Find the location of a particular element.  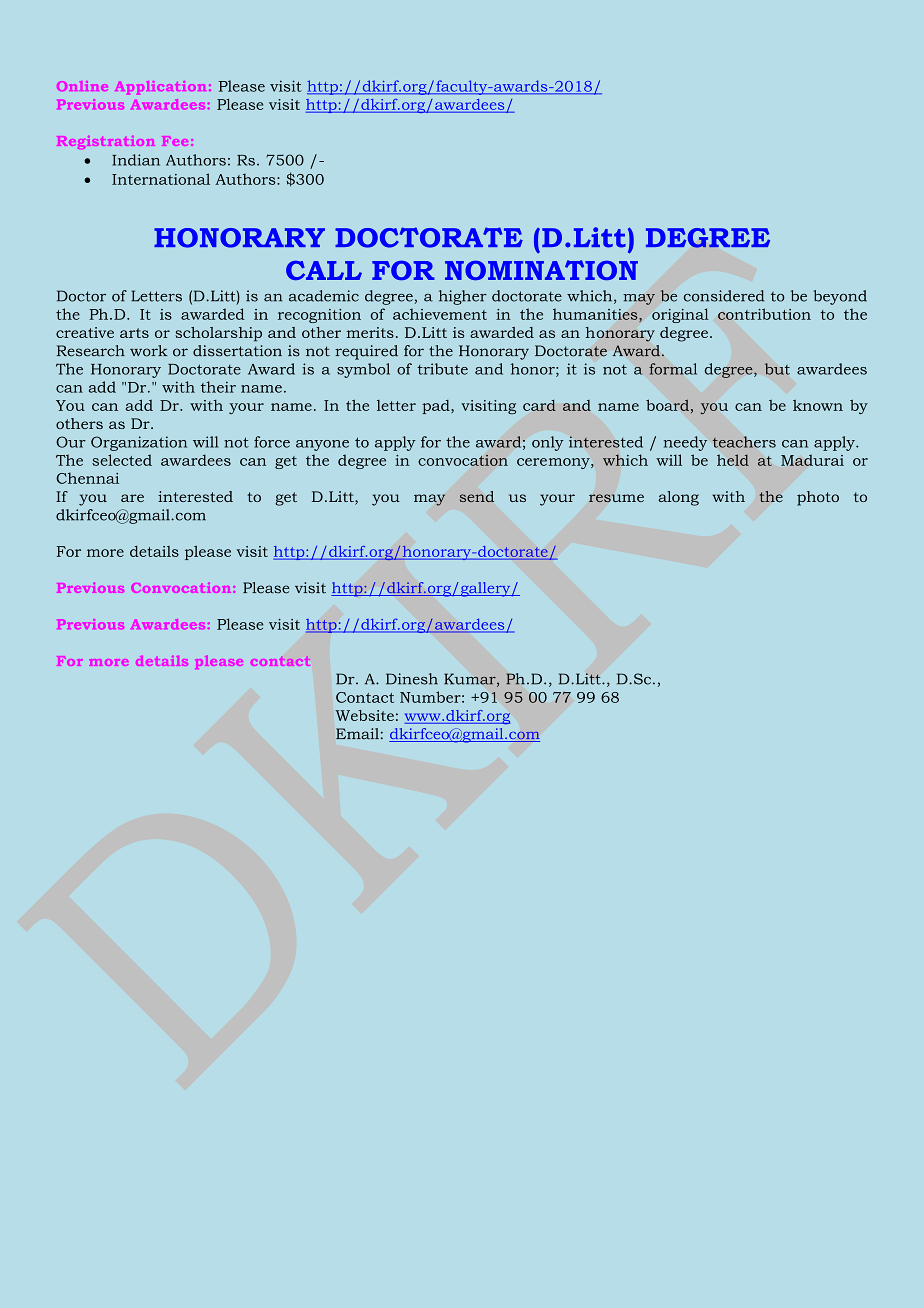

arts is located at coordinates (134, 333).
